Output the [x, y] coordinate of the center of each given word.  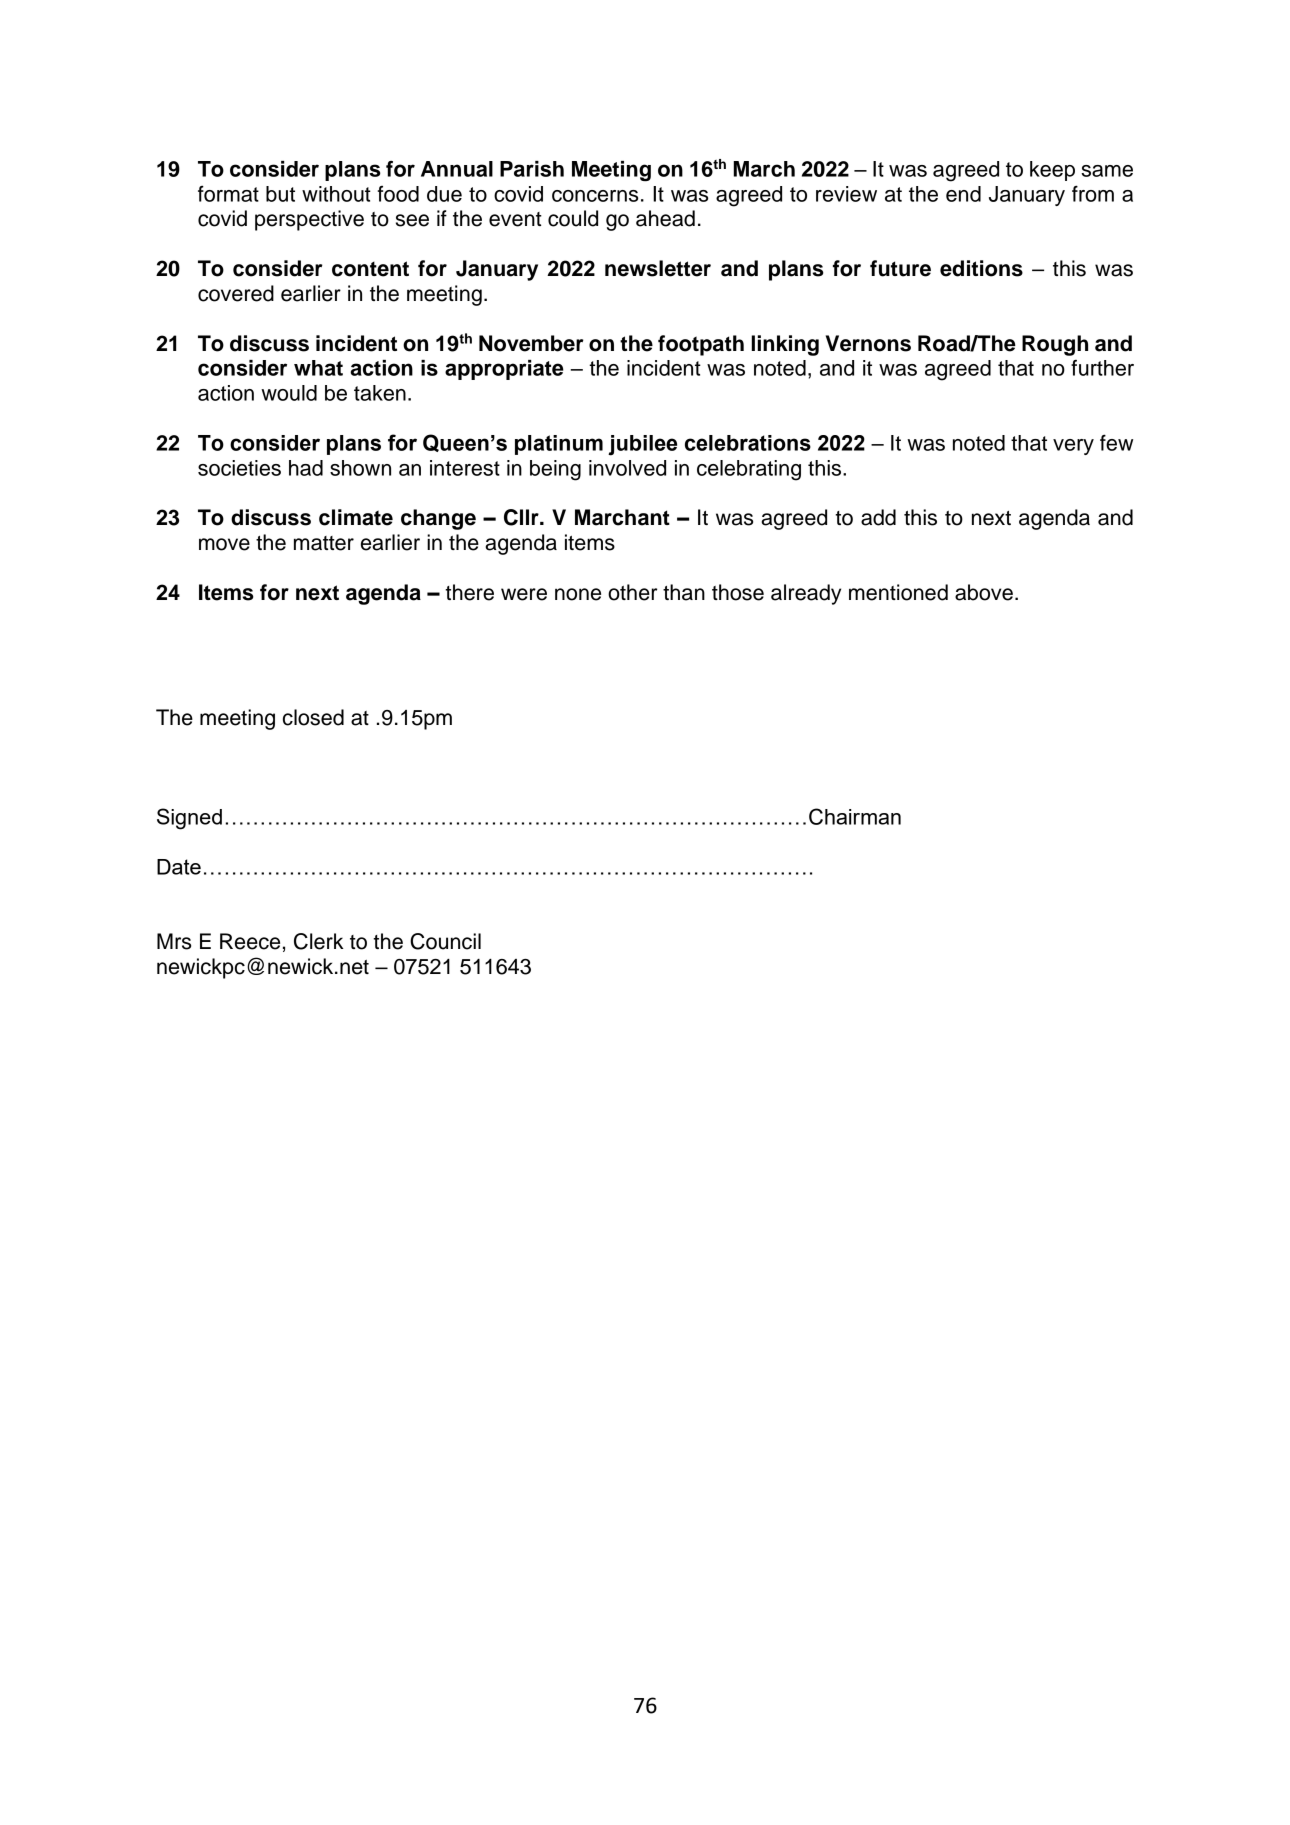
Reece [250, 941]
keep [1052, 171]
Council [445, 941]
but [280, 194]
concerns [595, 196]
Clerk [319, 941]
